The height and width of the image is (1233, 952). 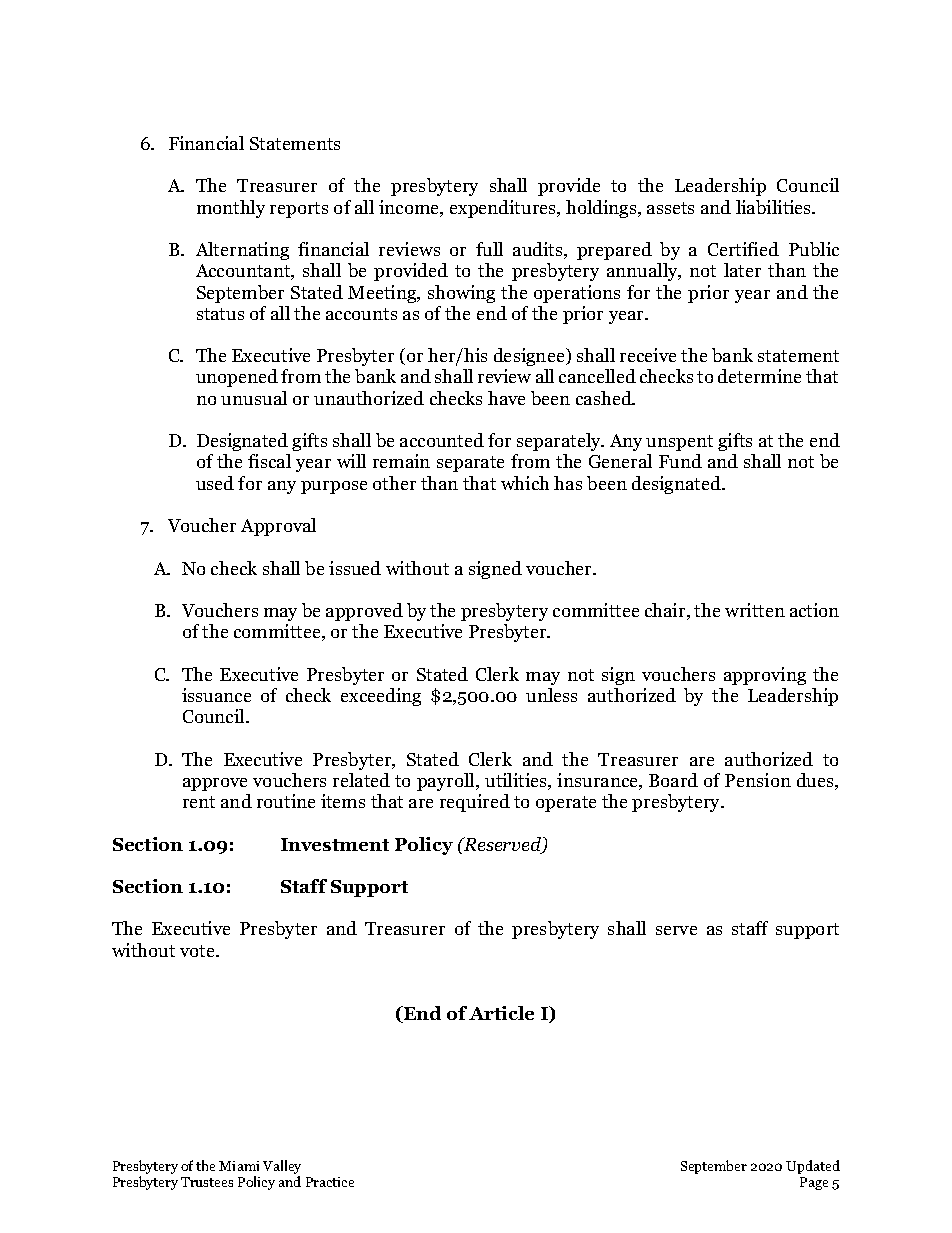 I want to click on Article, so click(x=501, y=1013).
